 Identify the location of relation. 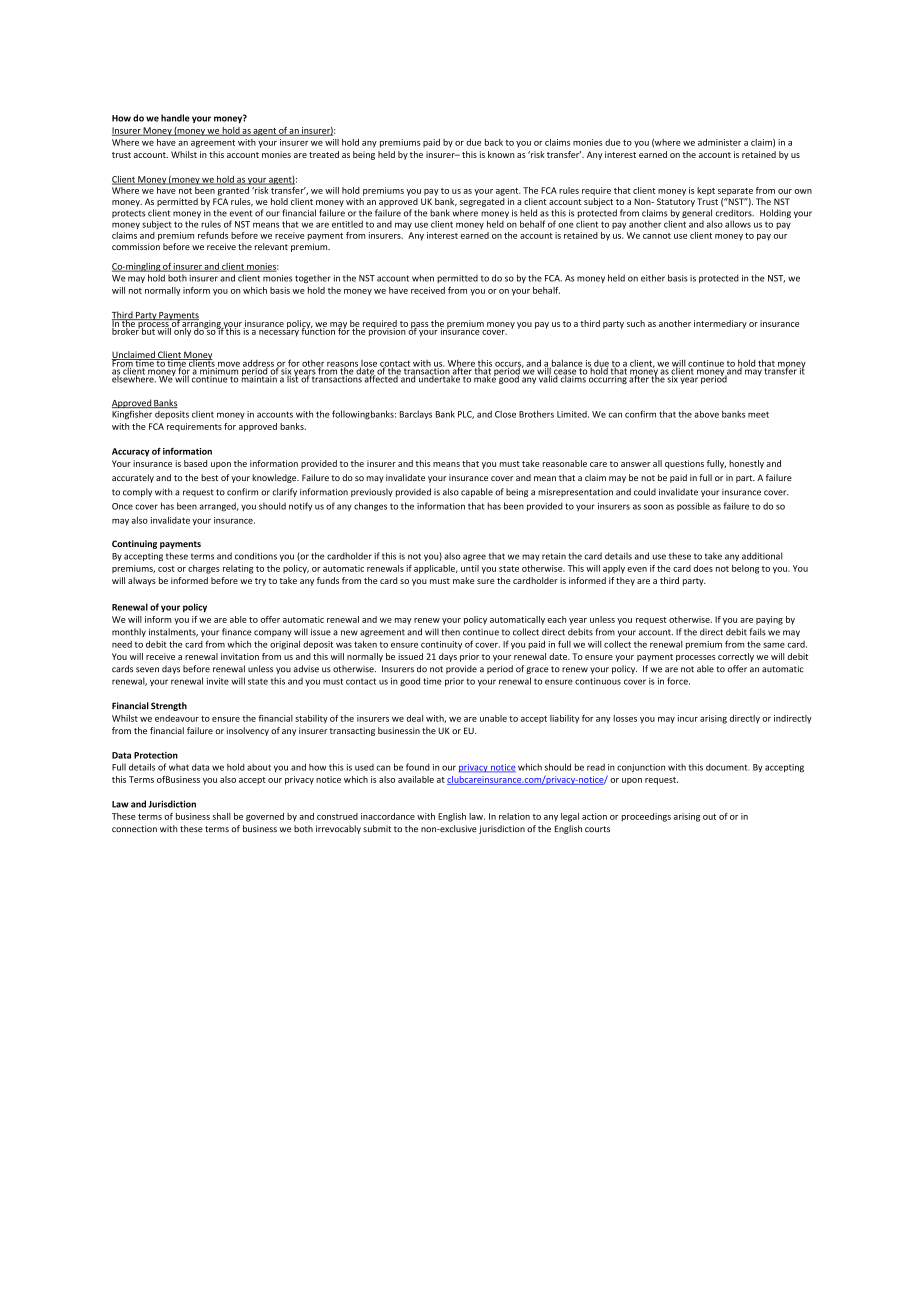
(514, 816).
